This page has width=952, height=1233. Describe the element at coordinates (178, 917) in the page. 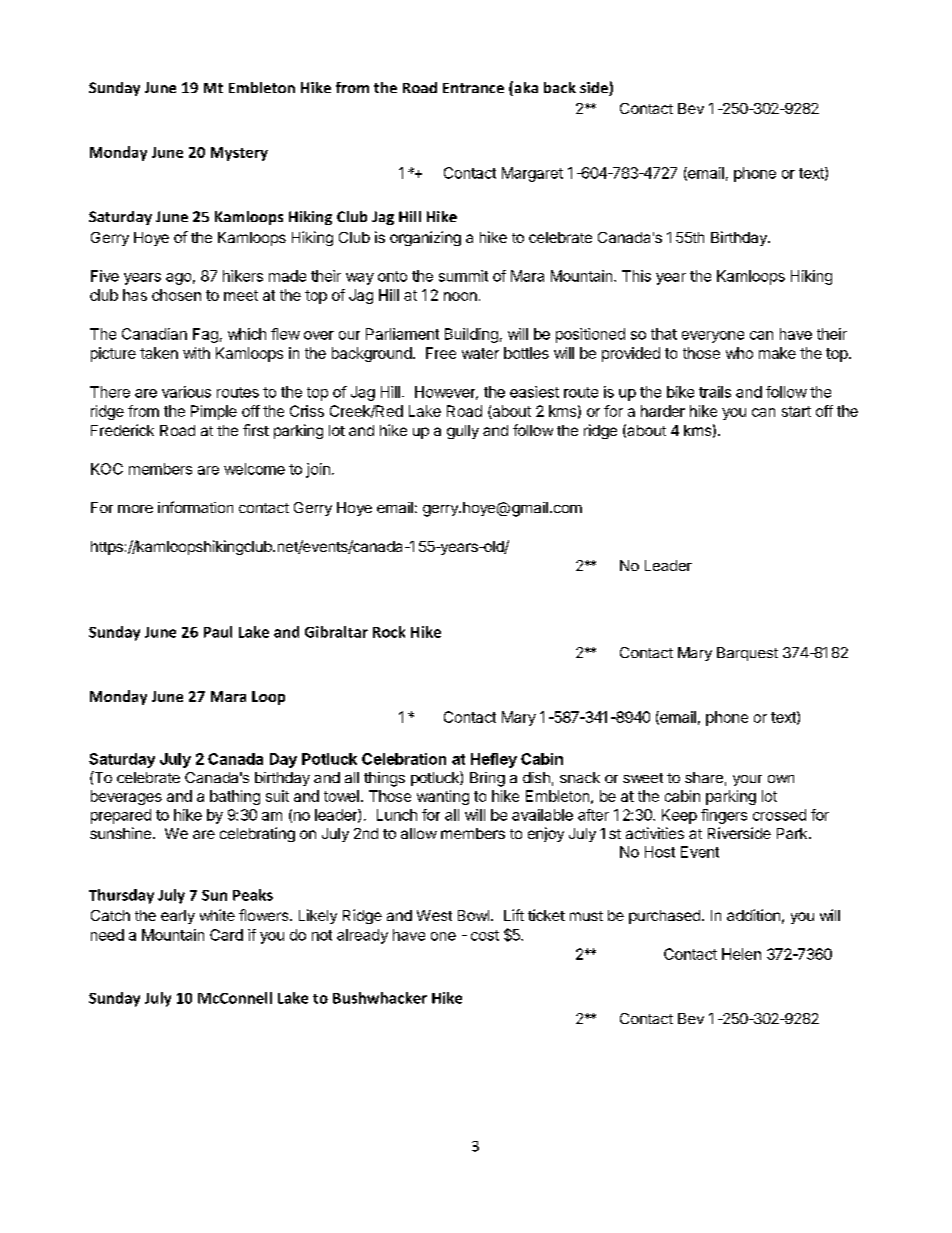

I see `early` at that location.
